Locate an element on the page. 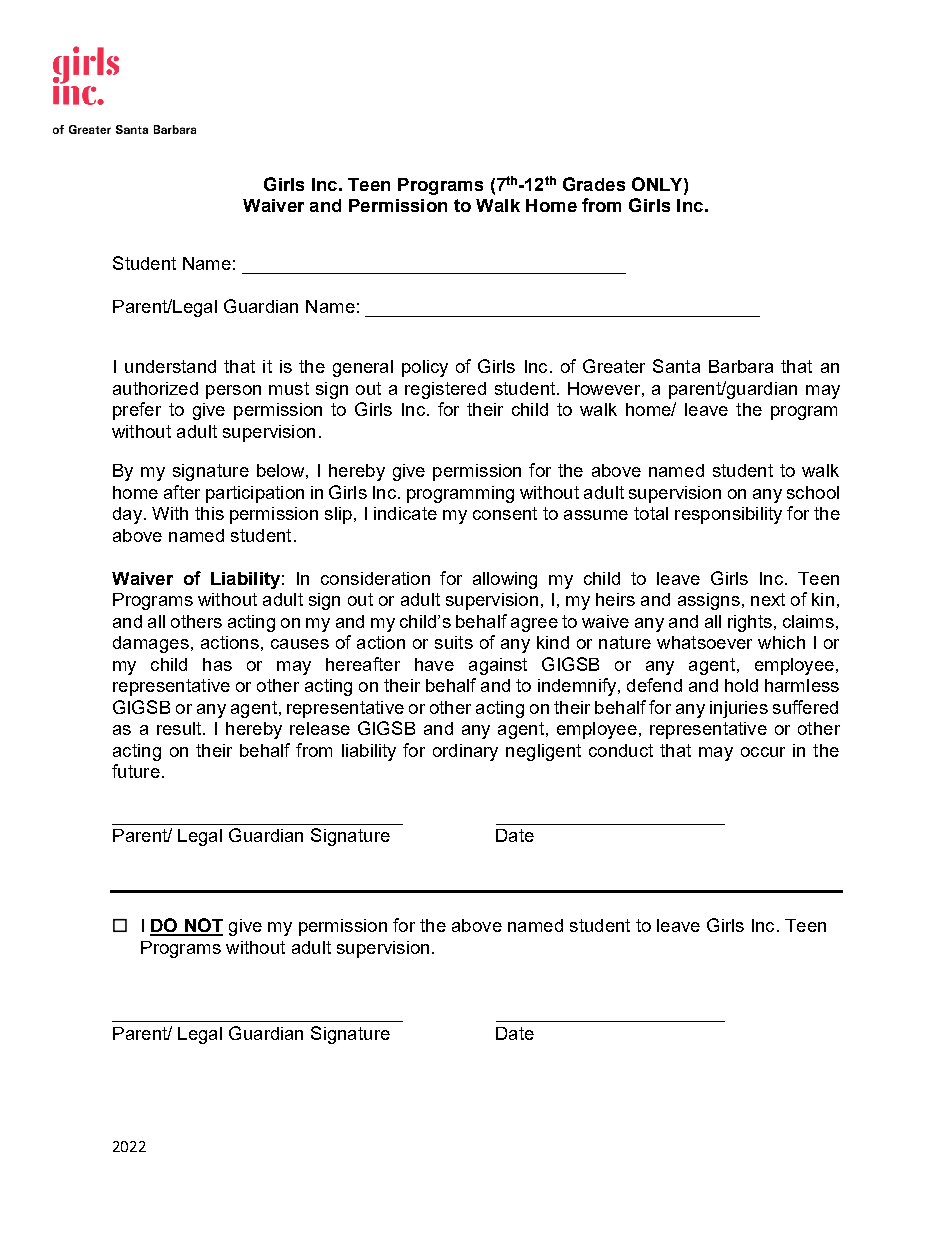 The width and height of the page is (952, 1233). NOT is located at coordinates (203, 926).
